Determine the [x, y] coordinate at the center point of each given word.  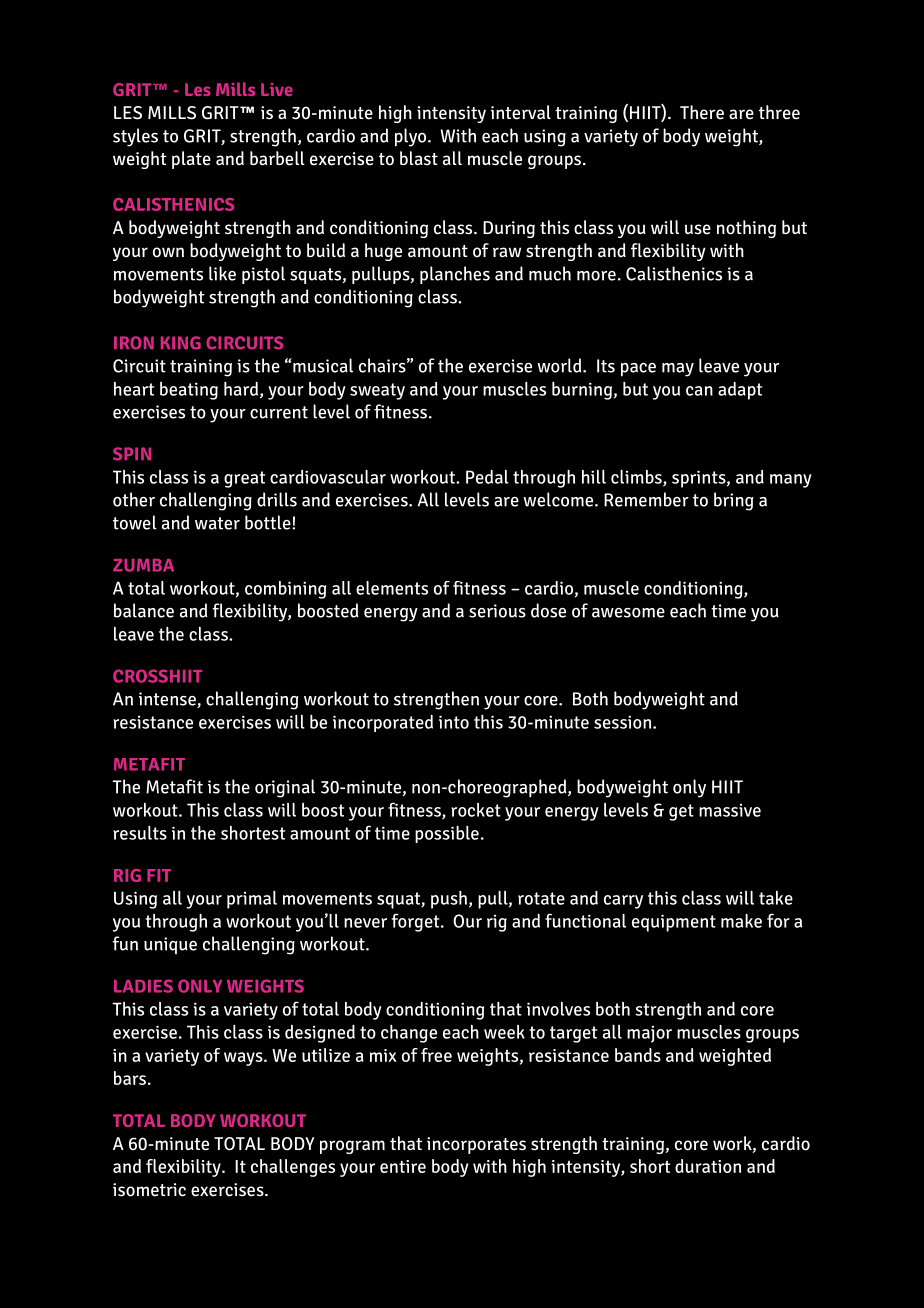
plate [191, 160]
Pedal [487, 476]
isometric [149, 1190]
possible [447, 834]
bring [733, 501]
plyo [412, 137]
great [244, 479]
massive [730, 810]
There [702, 112]
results [140, 833]
